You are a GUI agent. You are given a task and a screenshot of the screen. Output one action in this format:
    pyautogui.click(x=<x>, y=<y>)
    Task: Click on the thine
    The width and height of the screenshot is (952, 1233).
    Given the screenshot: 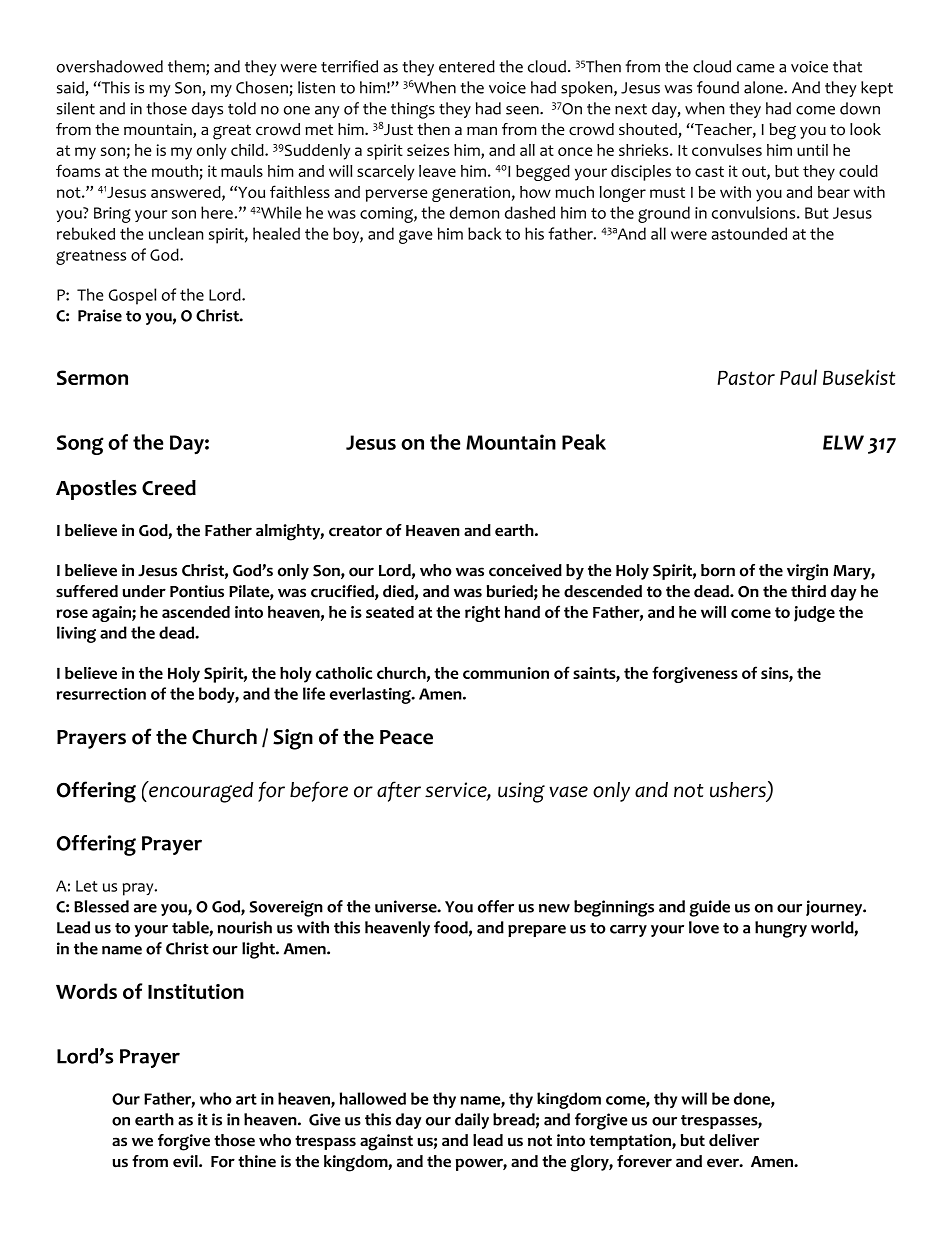 What is the action you would take?
    pyautogui.click(x=257, y=1161)
